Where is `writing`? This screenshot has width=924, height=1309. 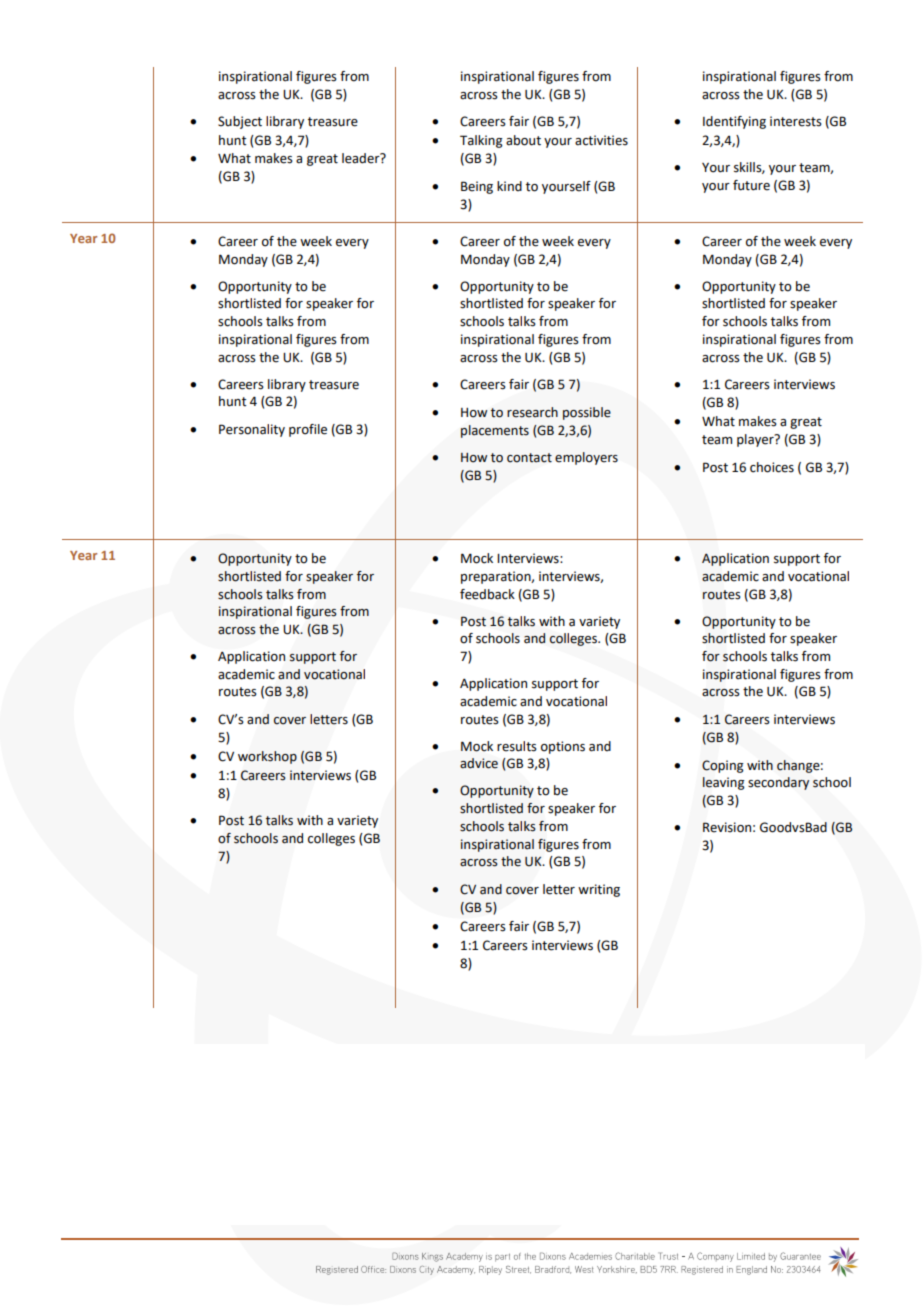 writing is located at coordinates (599, 890).
